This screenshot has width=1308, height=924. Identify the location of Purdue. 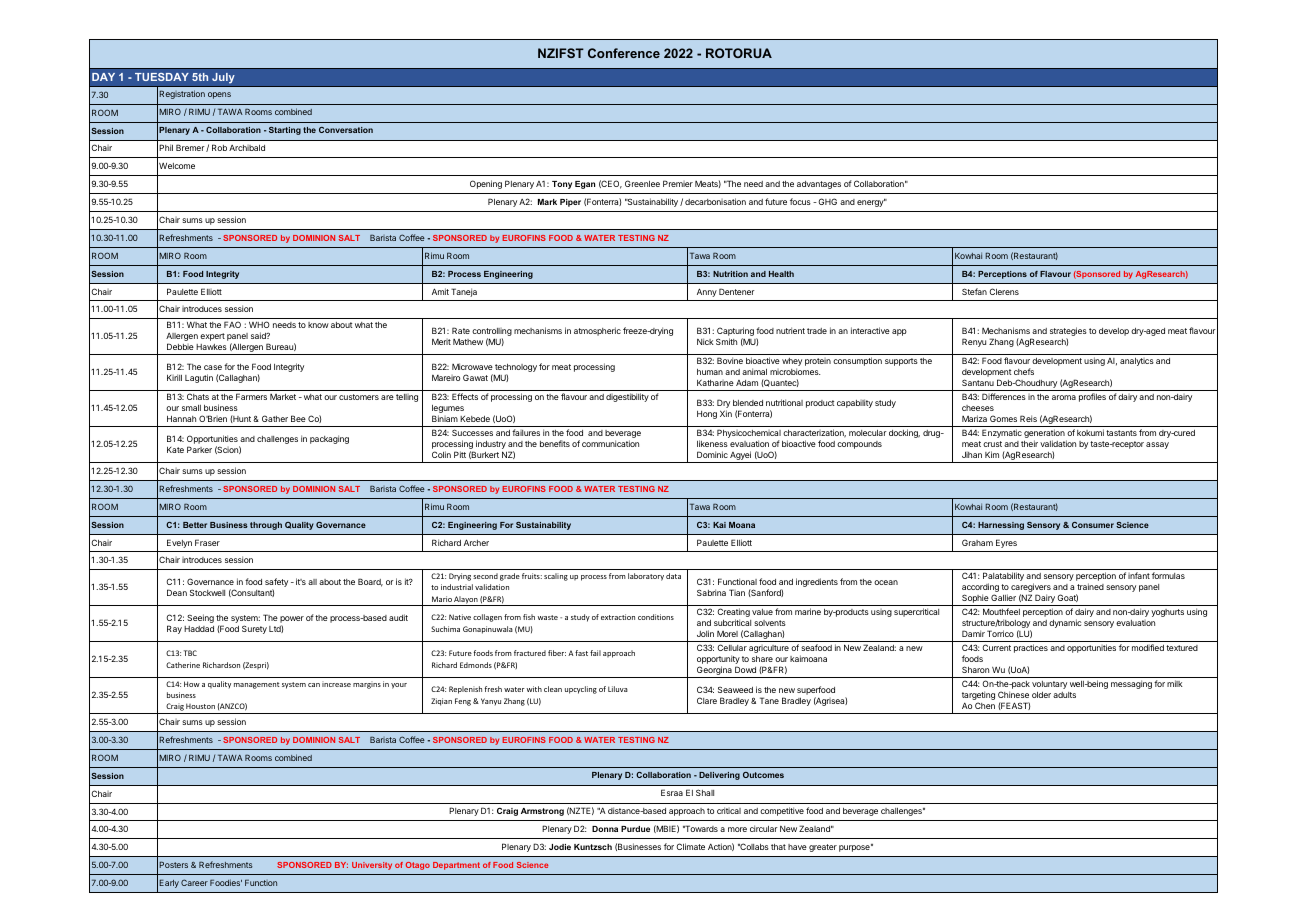
(635, 829).
